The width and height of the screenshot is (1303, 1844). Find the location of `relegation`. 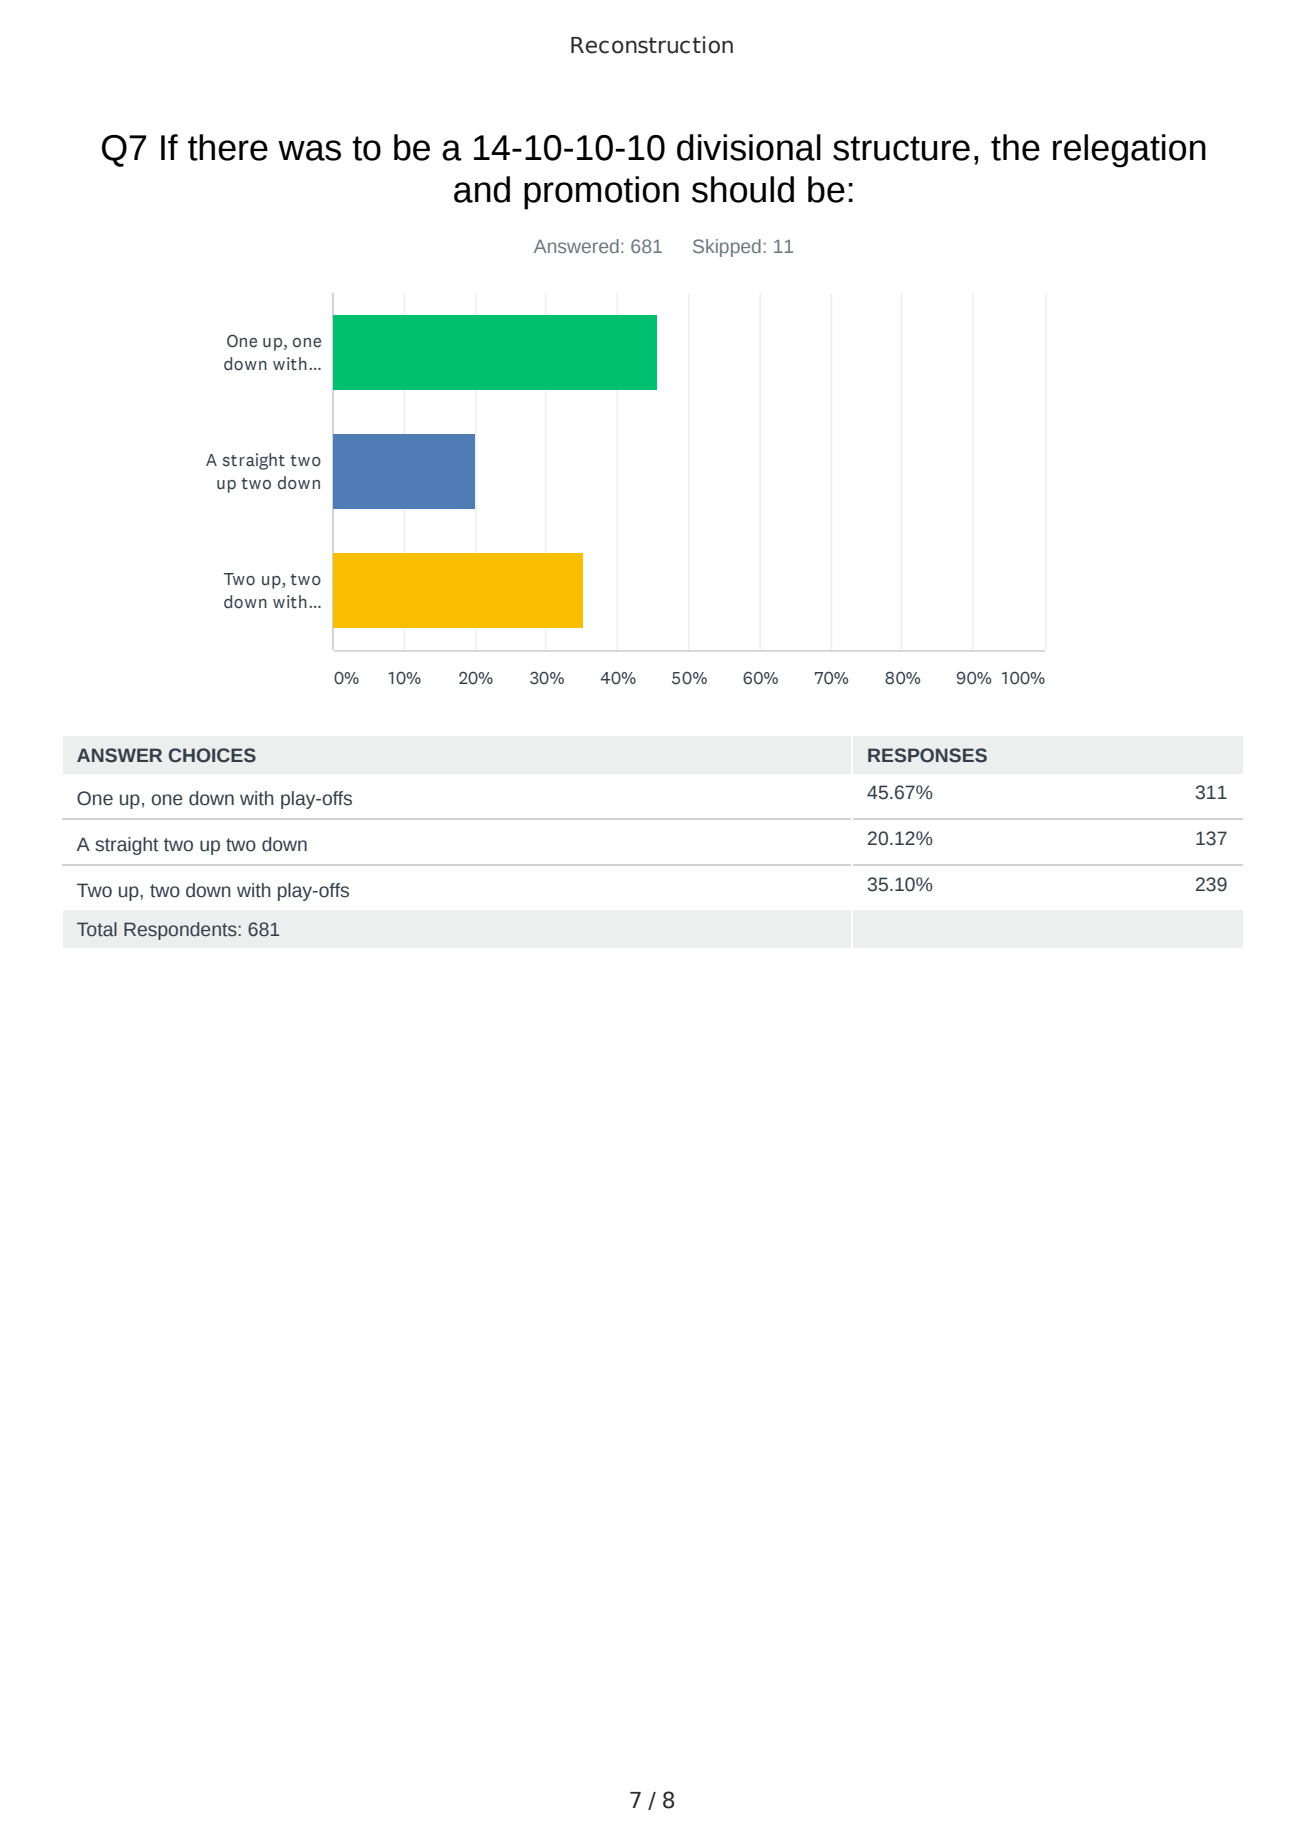

relegation is located at coordinates (1129, 151).
